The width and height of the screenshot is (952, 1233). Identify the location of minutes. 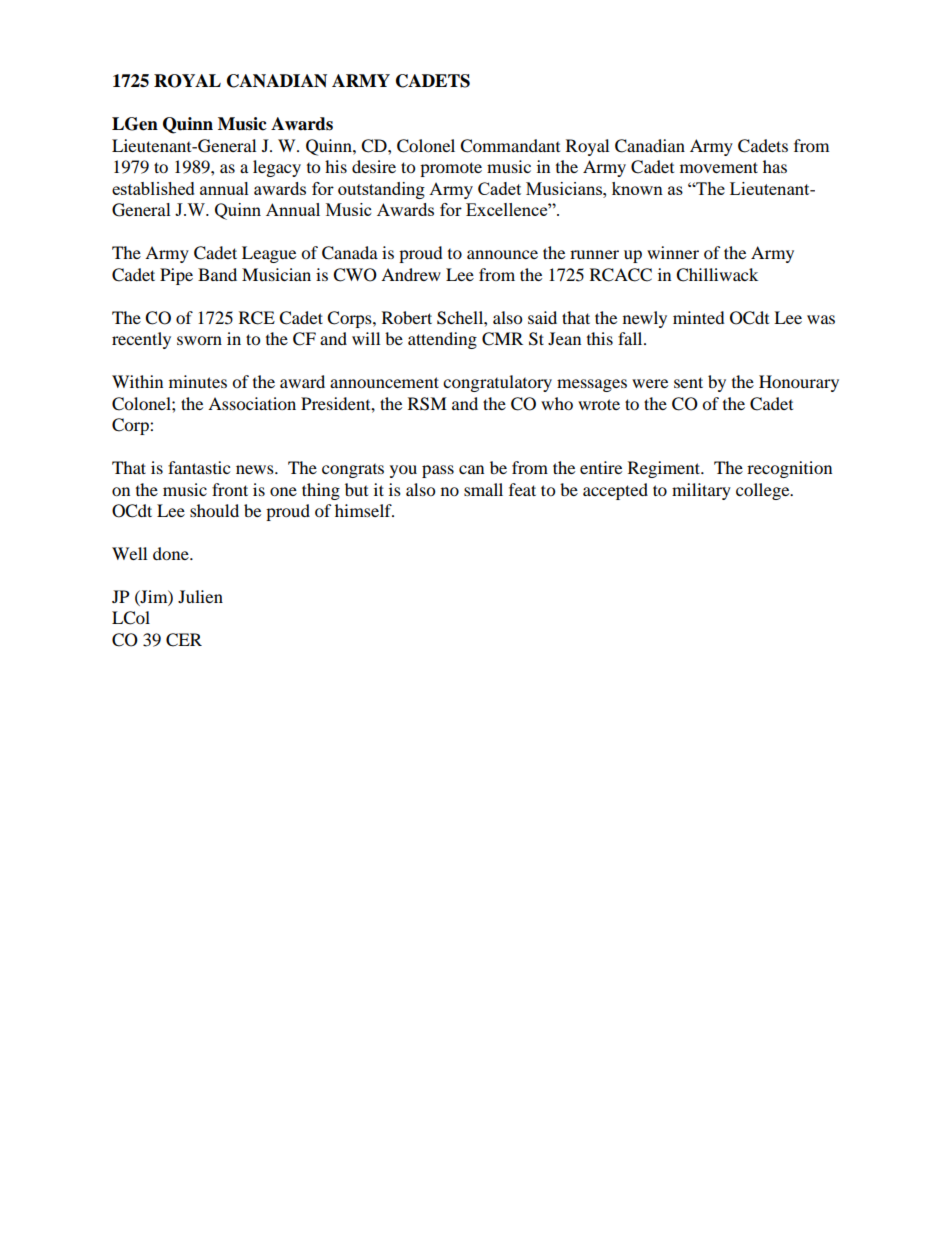
(198, 381).
